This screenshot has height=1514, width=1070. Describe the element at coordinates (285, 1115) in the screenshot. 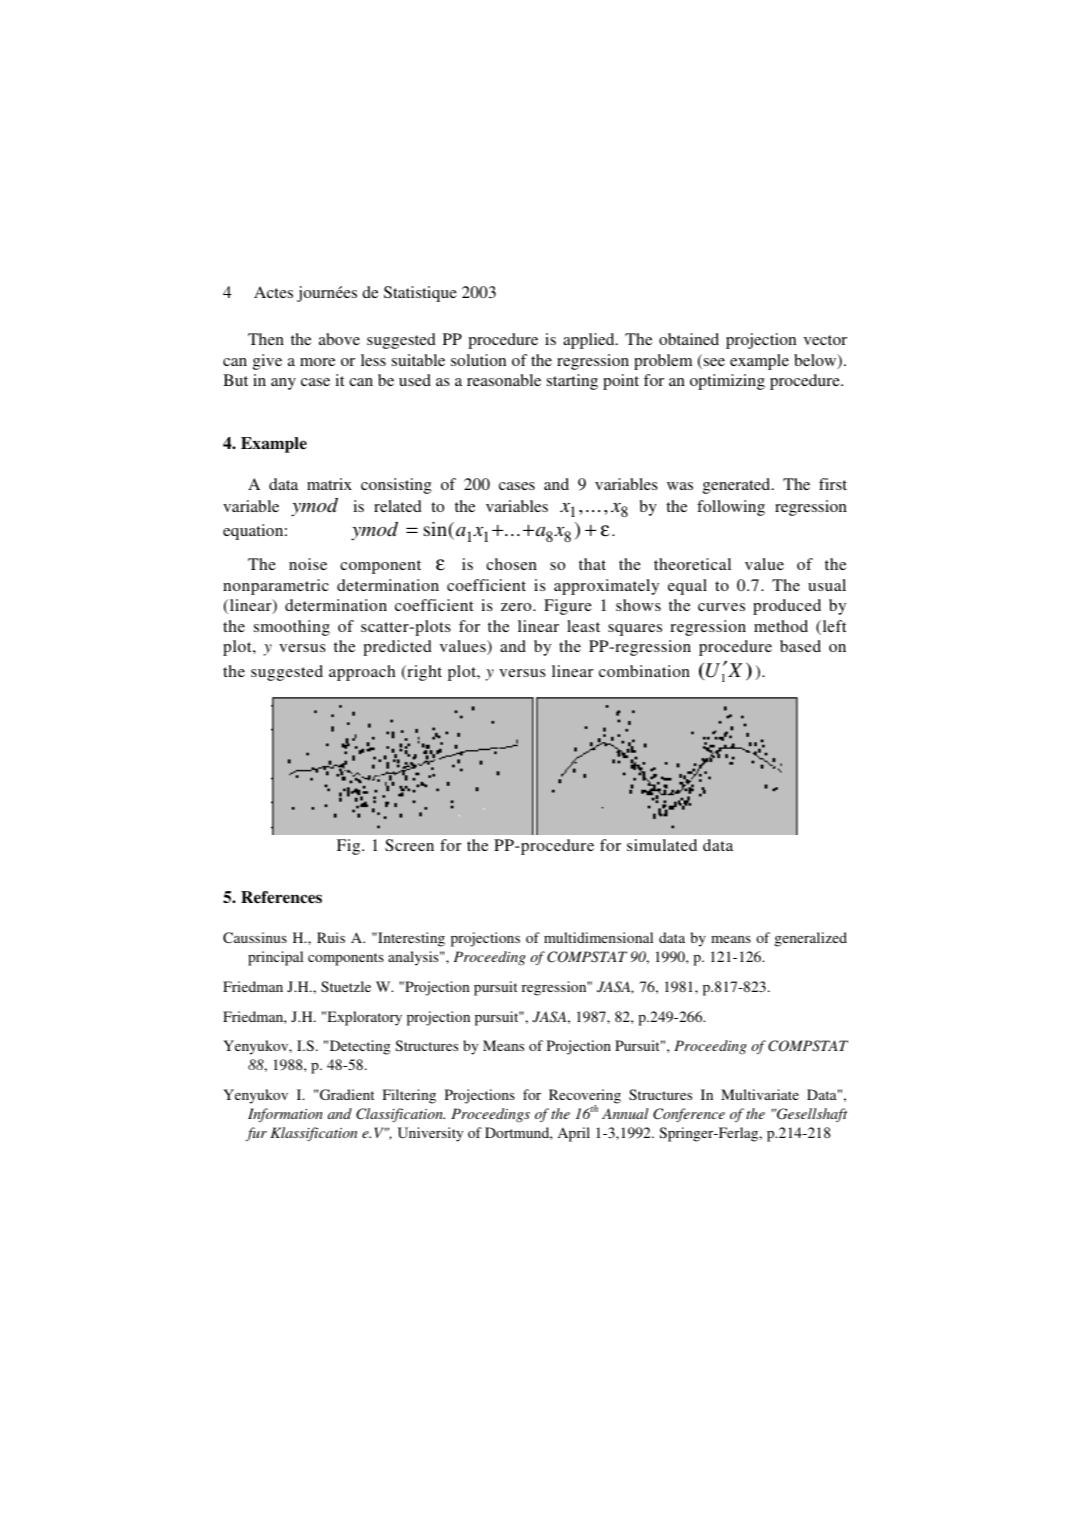

I see `Information` at that location.
